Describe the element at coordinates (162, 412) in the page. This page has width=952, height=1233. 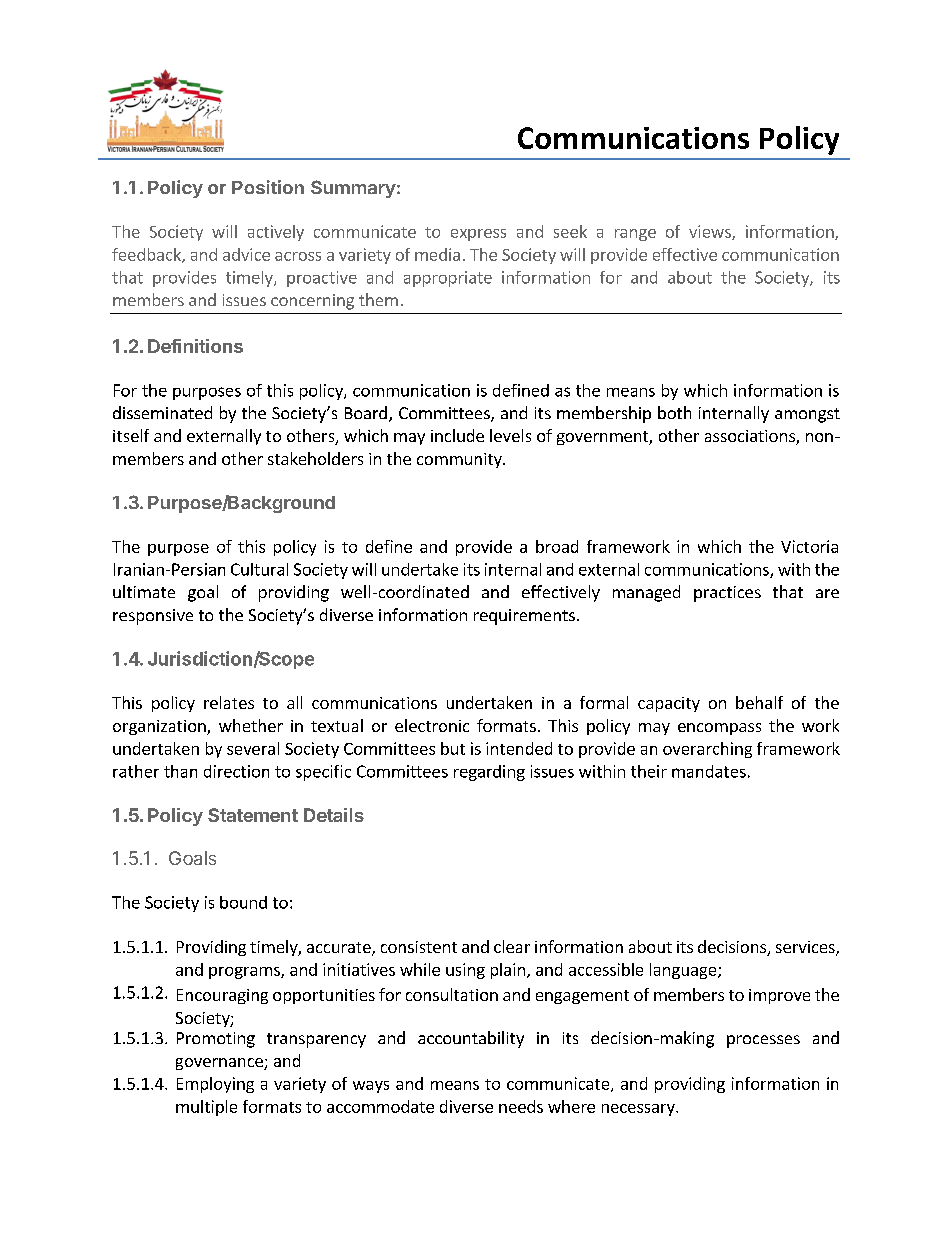
I see `disseminated` at that location.
